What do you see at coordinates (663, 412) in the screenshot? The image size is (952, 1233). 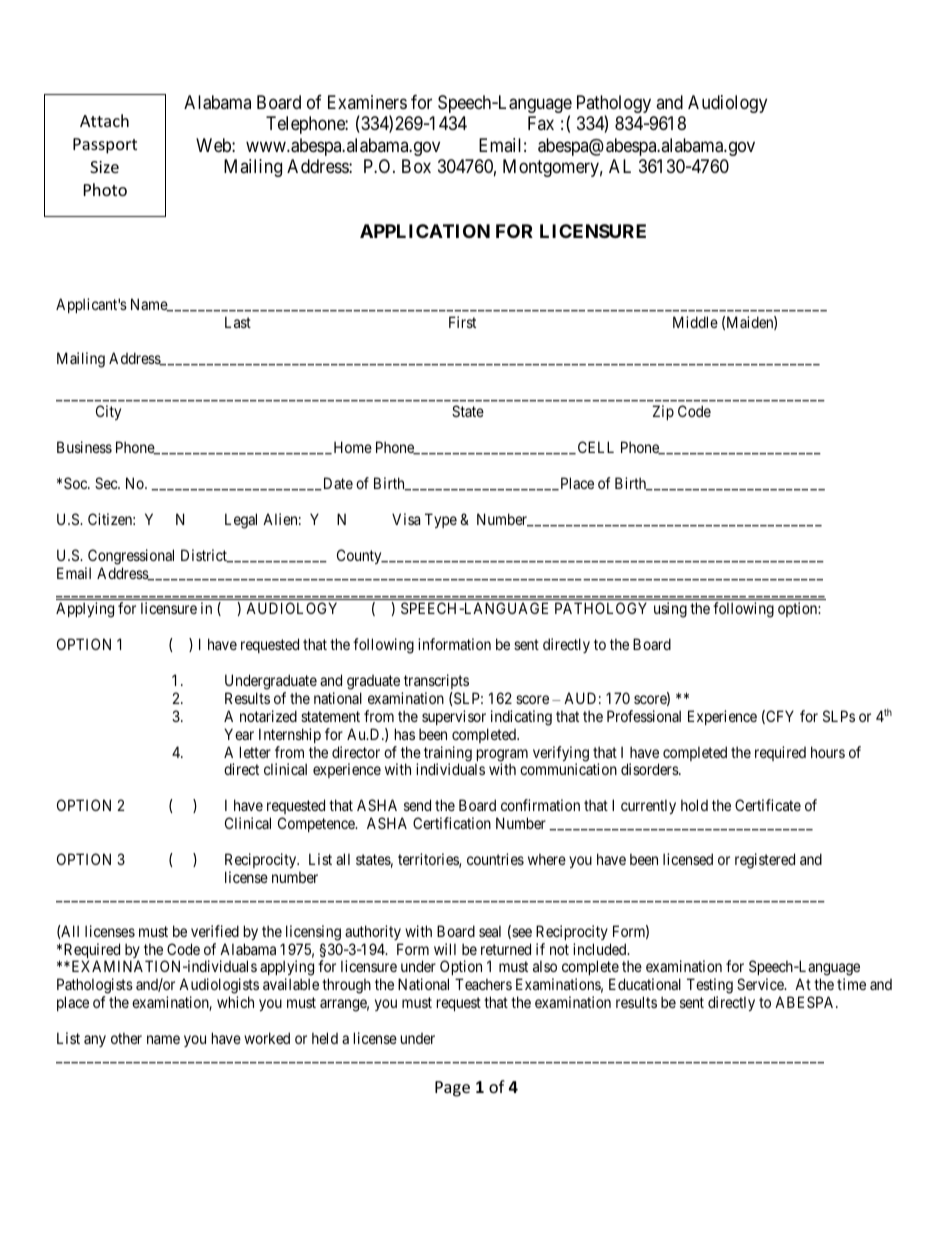 I see `Zip` at bounding box center [663, 412].
